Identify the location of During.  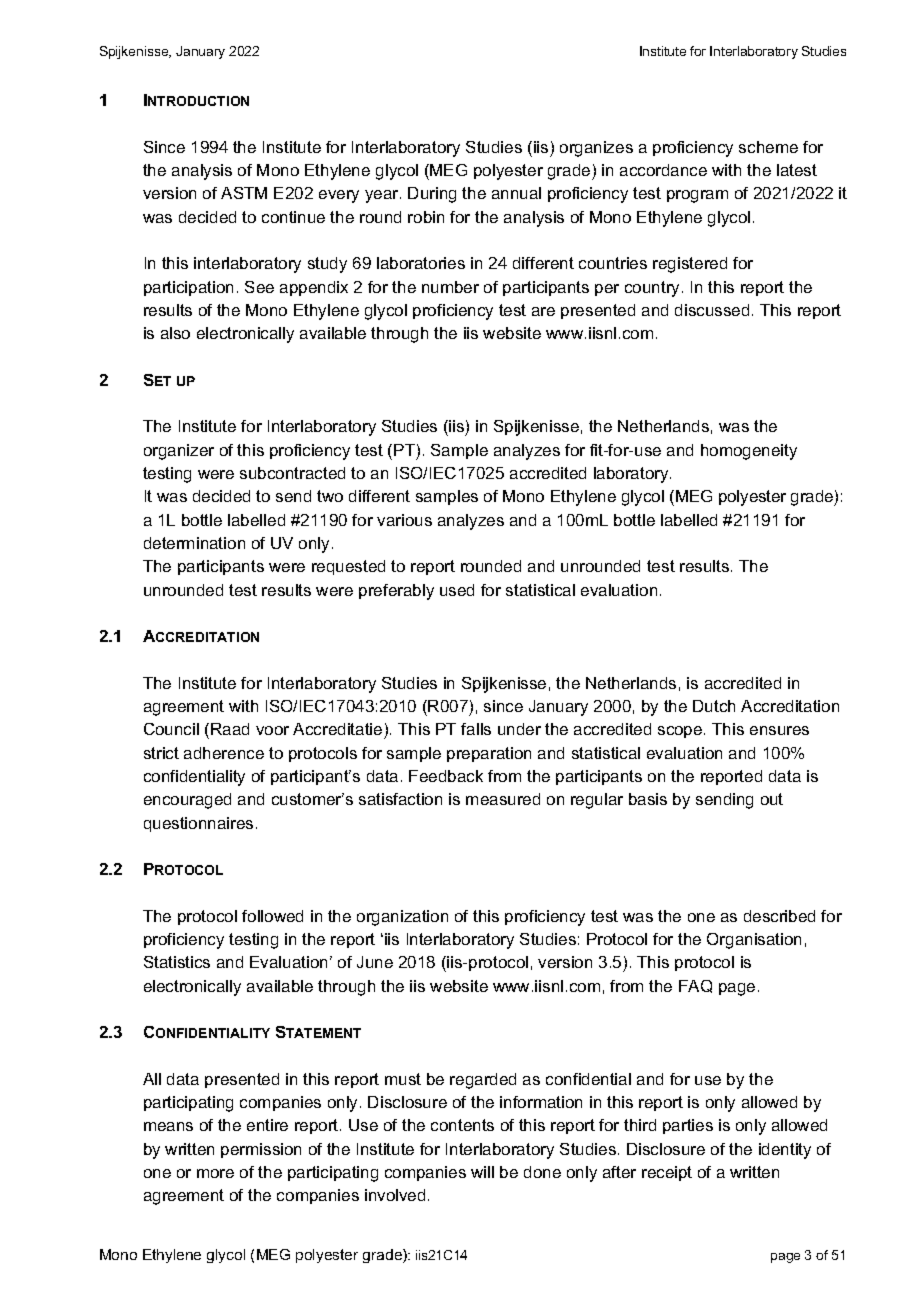
(432, 195).
